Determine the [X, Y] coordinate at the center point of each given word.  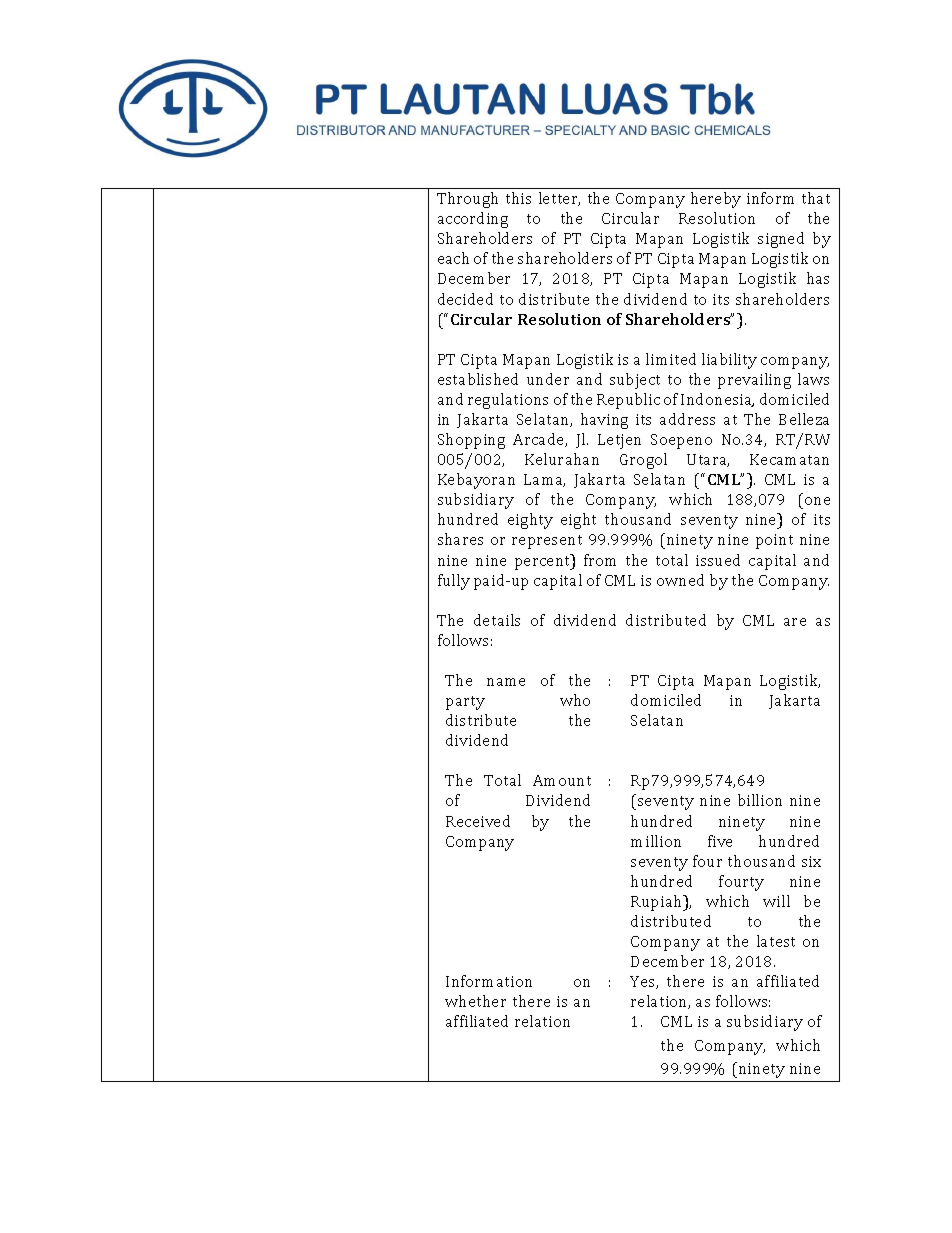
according [473, 220]
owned [680, 580]
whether [475, 1001]
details [497, 620]
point [774, 541]
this [518, 198]
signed [781, 240]
